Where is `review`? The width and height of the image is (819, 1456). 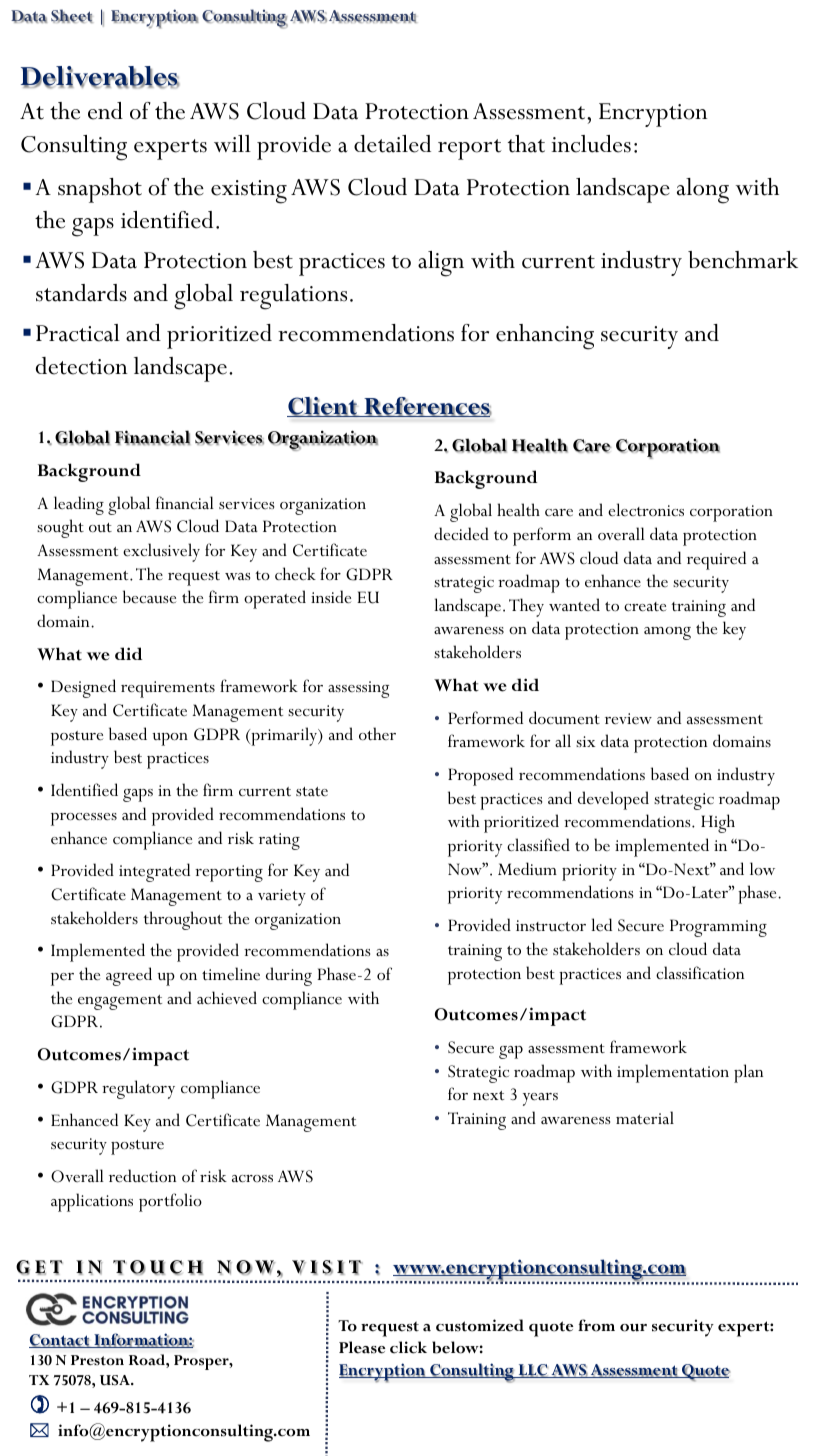 review is located at coordinates (628, 719).
